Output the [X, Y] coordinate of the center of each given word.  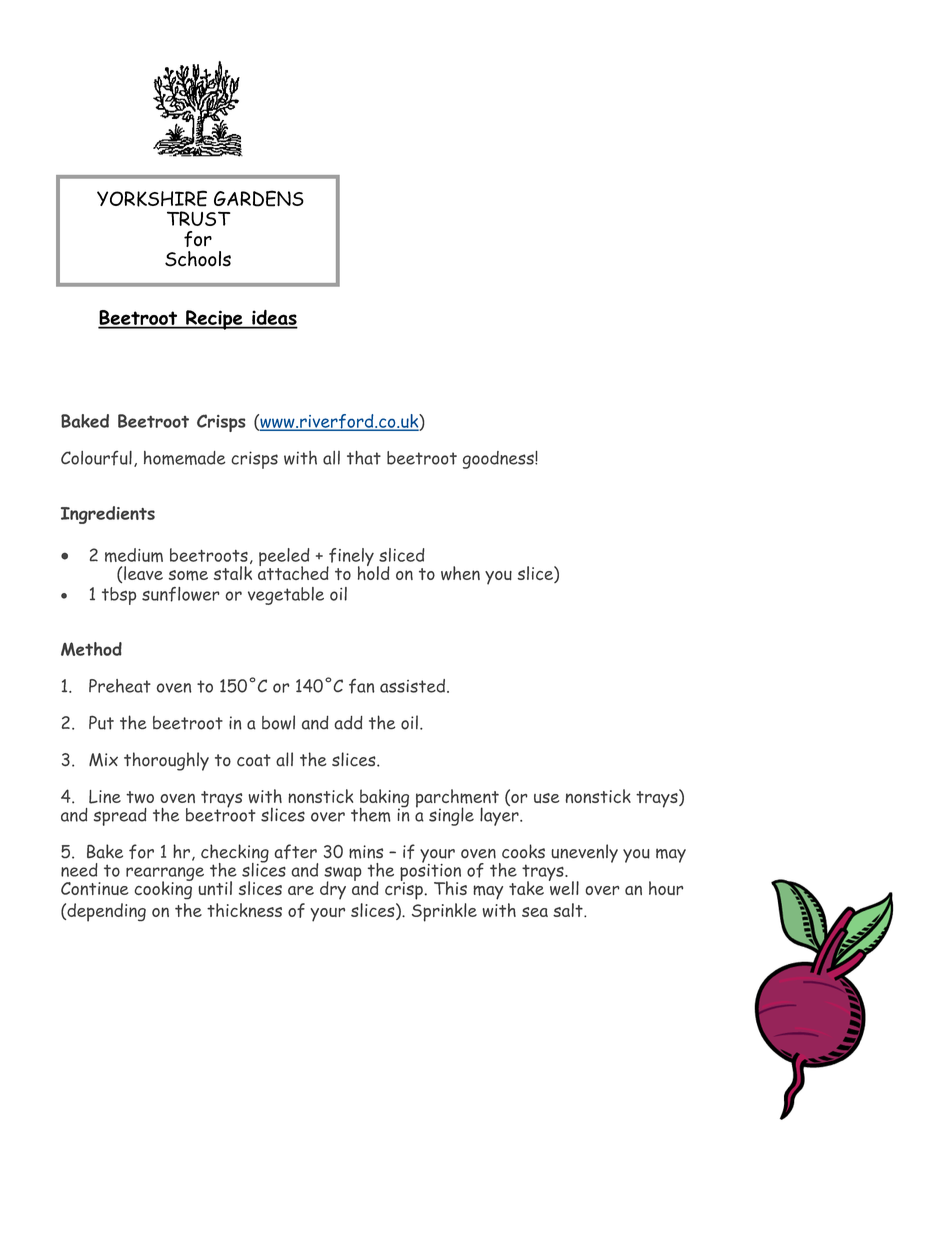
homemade [184, 458]
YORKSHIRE [152, 198]
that [364, 458]
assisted [412, 686]
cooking [163, 889]
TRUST [199, 218]
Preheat [120, 686]
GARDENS [259, 198]
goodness [499, 460]
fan [362, 686]
